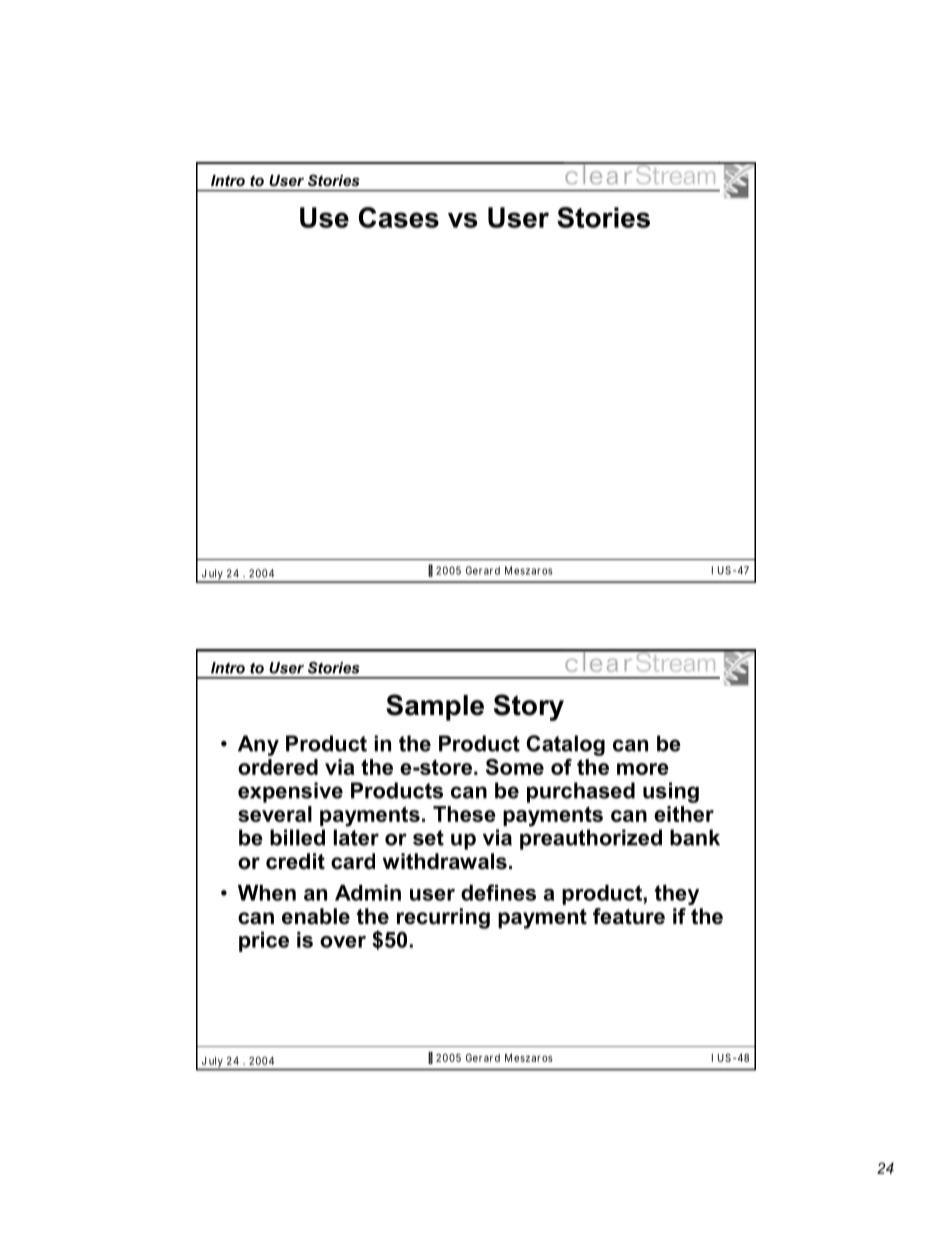  Describe the element at coordinates (278, 767) in the screenshot. I see `ordered` at that location.
